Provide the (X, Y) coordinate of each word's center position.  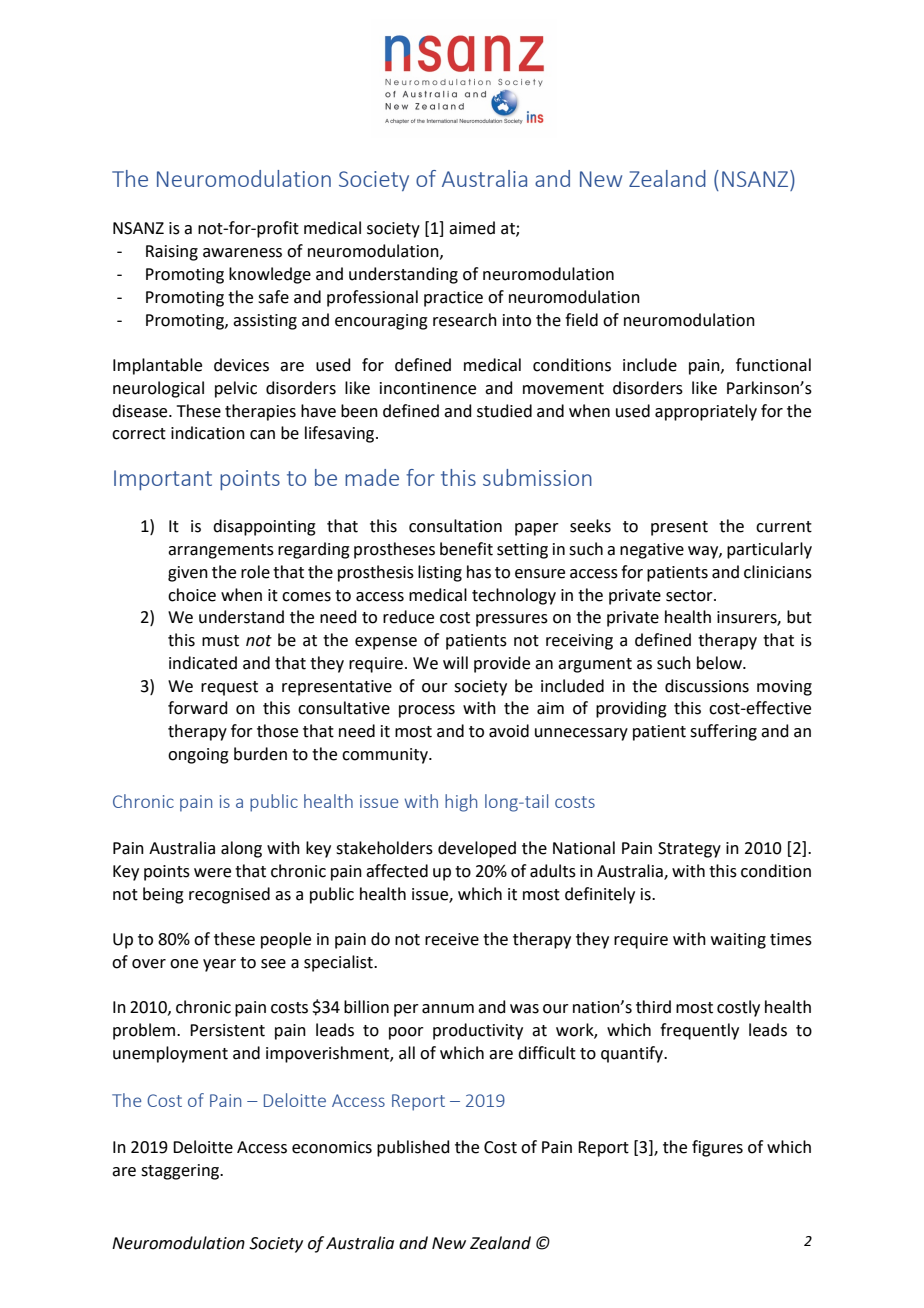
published (413, 1148)
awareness (242, 253)
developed (477, 849)
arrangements (221, 551)
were (212, 873)
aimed (472, 228)
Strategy (689, 850)
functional (773, 365)
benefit (466, 549)
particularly (769, 550)
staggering (181, 1172)
